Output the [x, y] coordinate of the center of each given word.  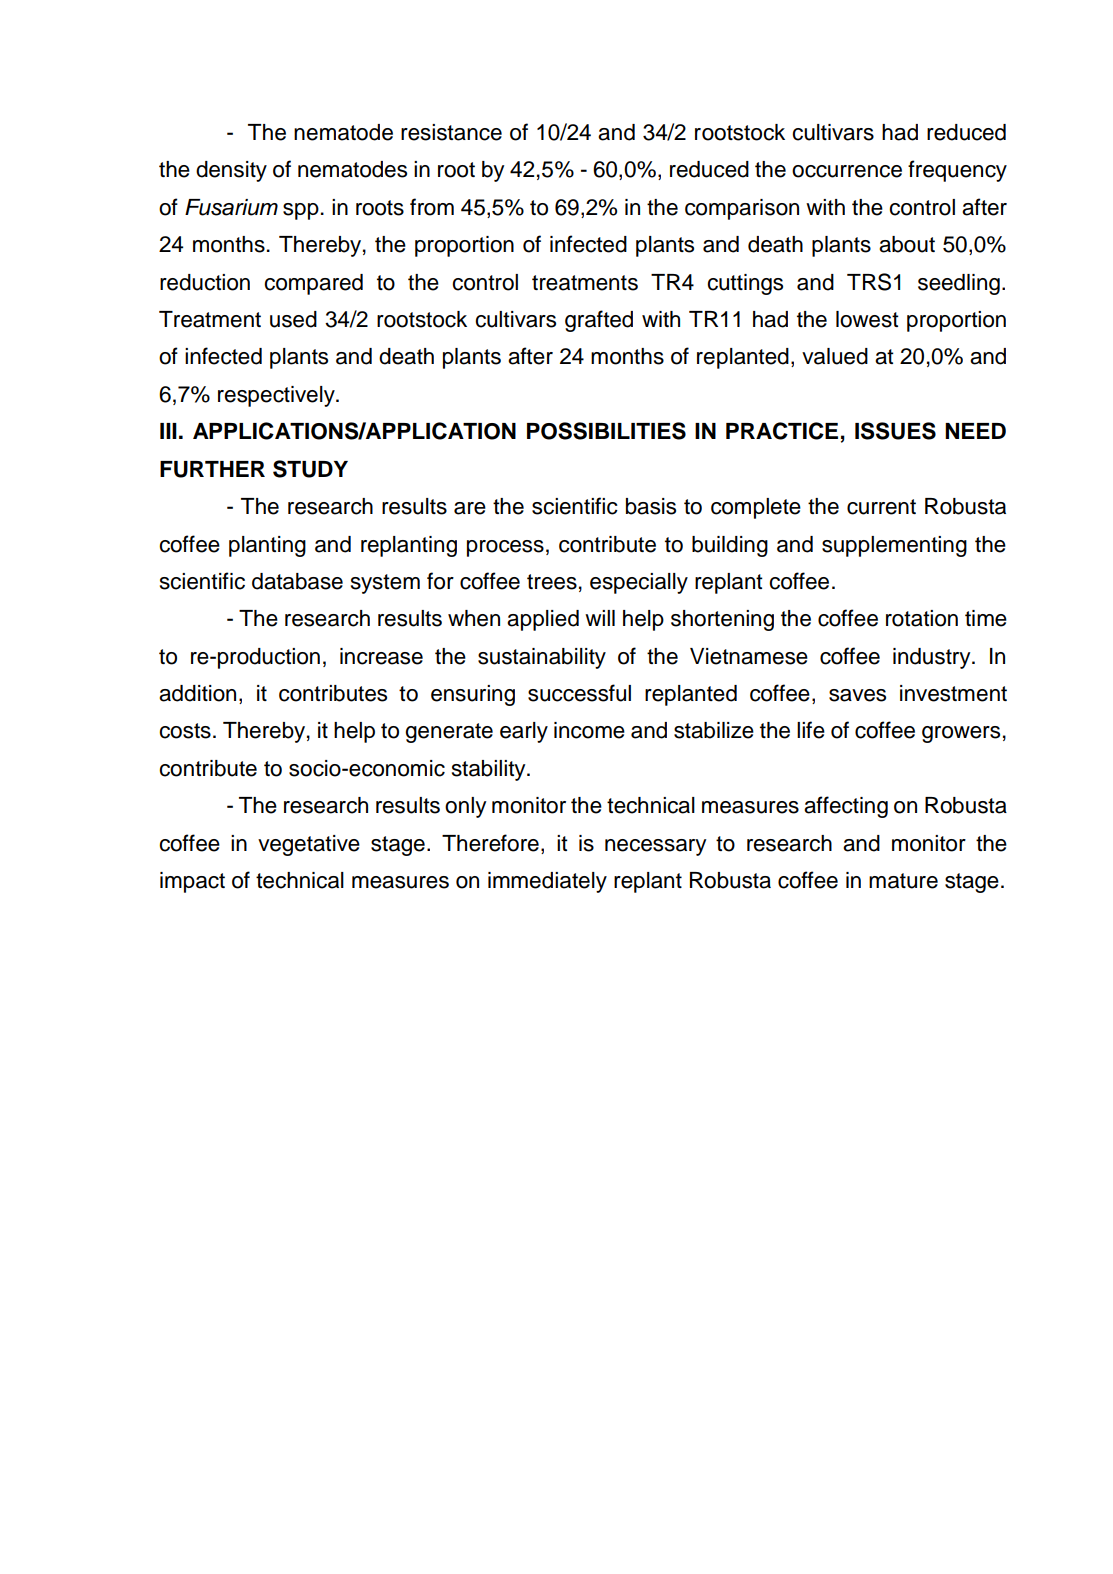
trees [552, 582]
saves [857, 695]
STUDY [310, 469]
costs [185, 731]
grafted [599, 321]
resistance [451, 132]
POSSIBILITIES [606, 431]
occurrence [847, 171]
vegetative [309, 845]
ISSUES [895, 431]
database [297, 581]
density [231, 171]
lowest [867, 319]
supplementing [894, 546]
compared [313, 284]
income [589, 730]
